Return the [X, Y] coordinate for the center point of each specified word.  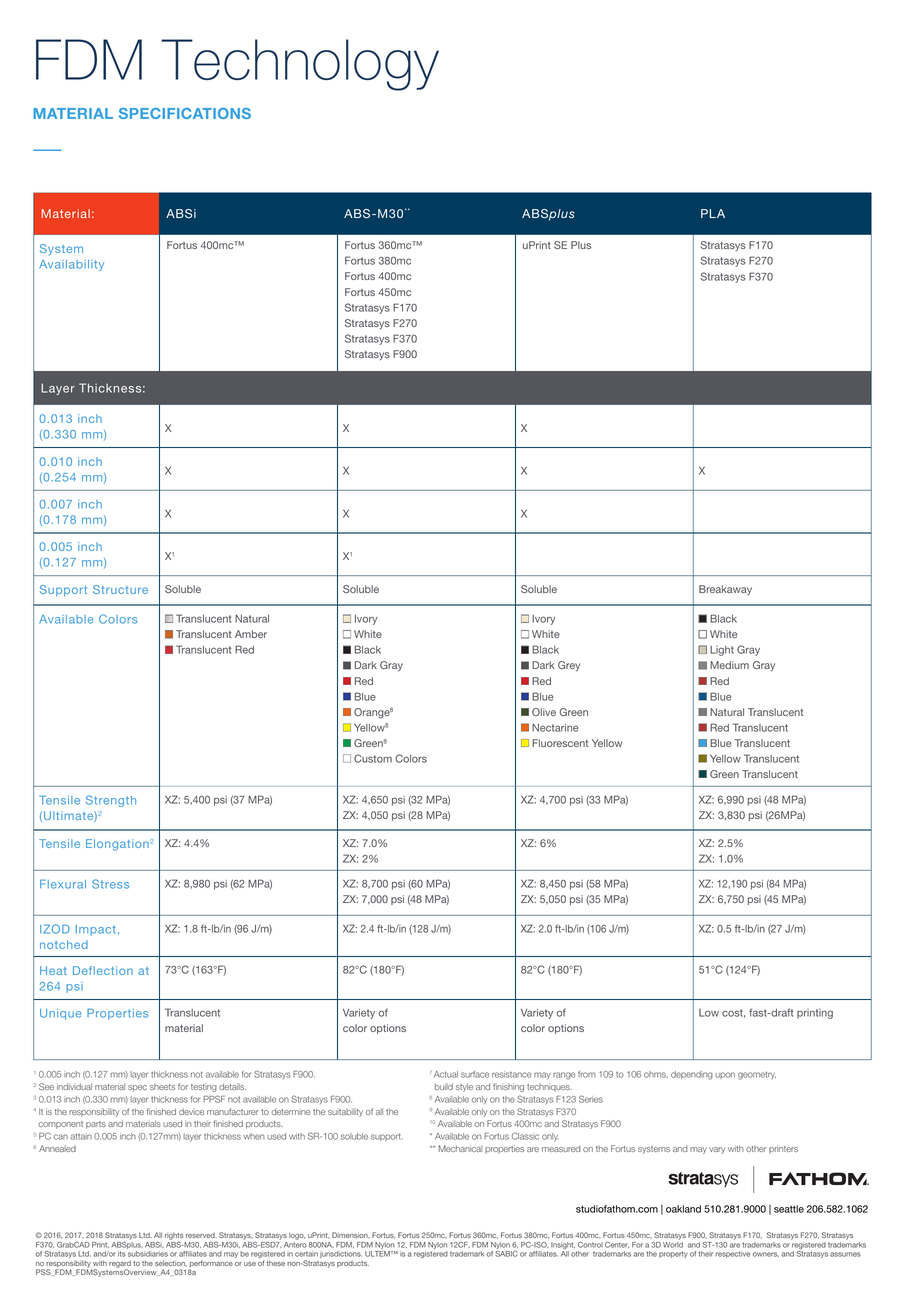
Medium [729, 665]
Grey [569, 666]
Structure [120, 589]
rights [174, 1236]
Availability [71, 265]
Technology [300, 65]
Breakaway [725, 590]
